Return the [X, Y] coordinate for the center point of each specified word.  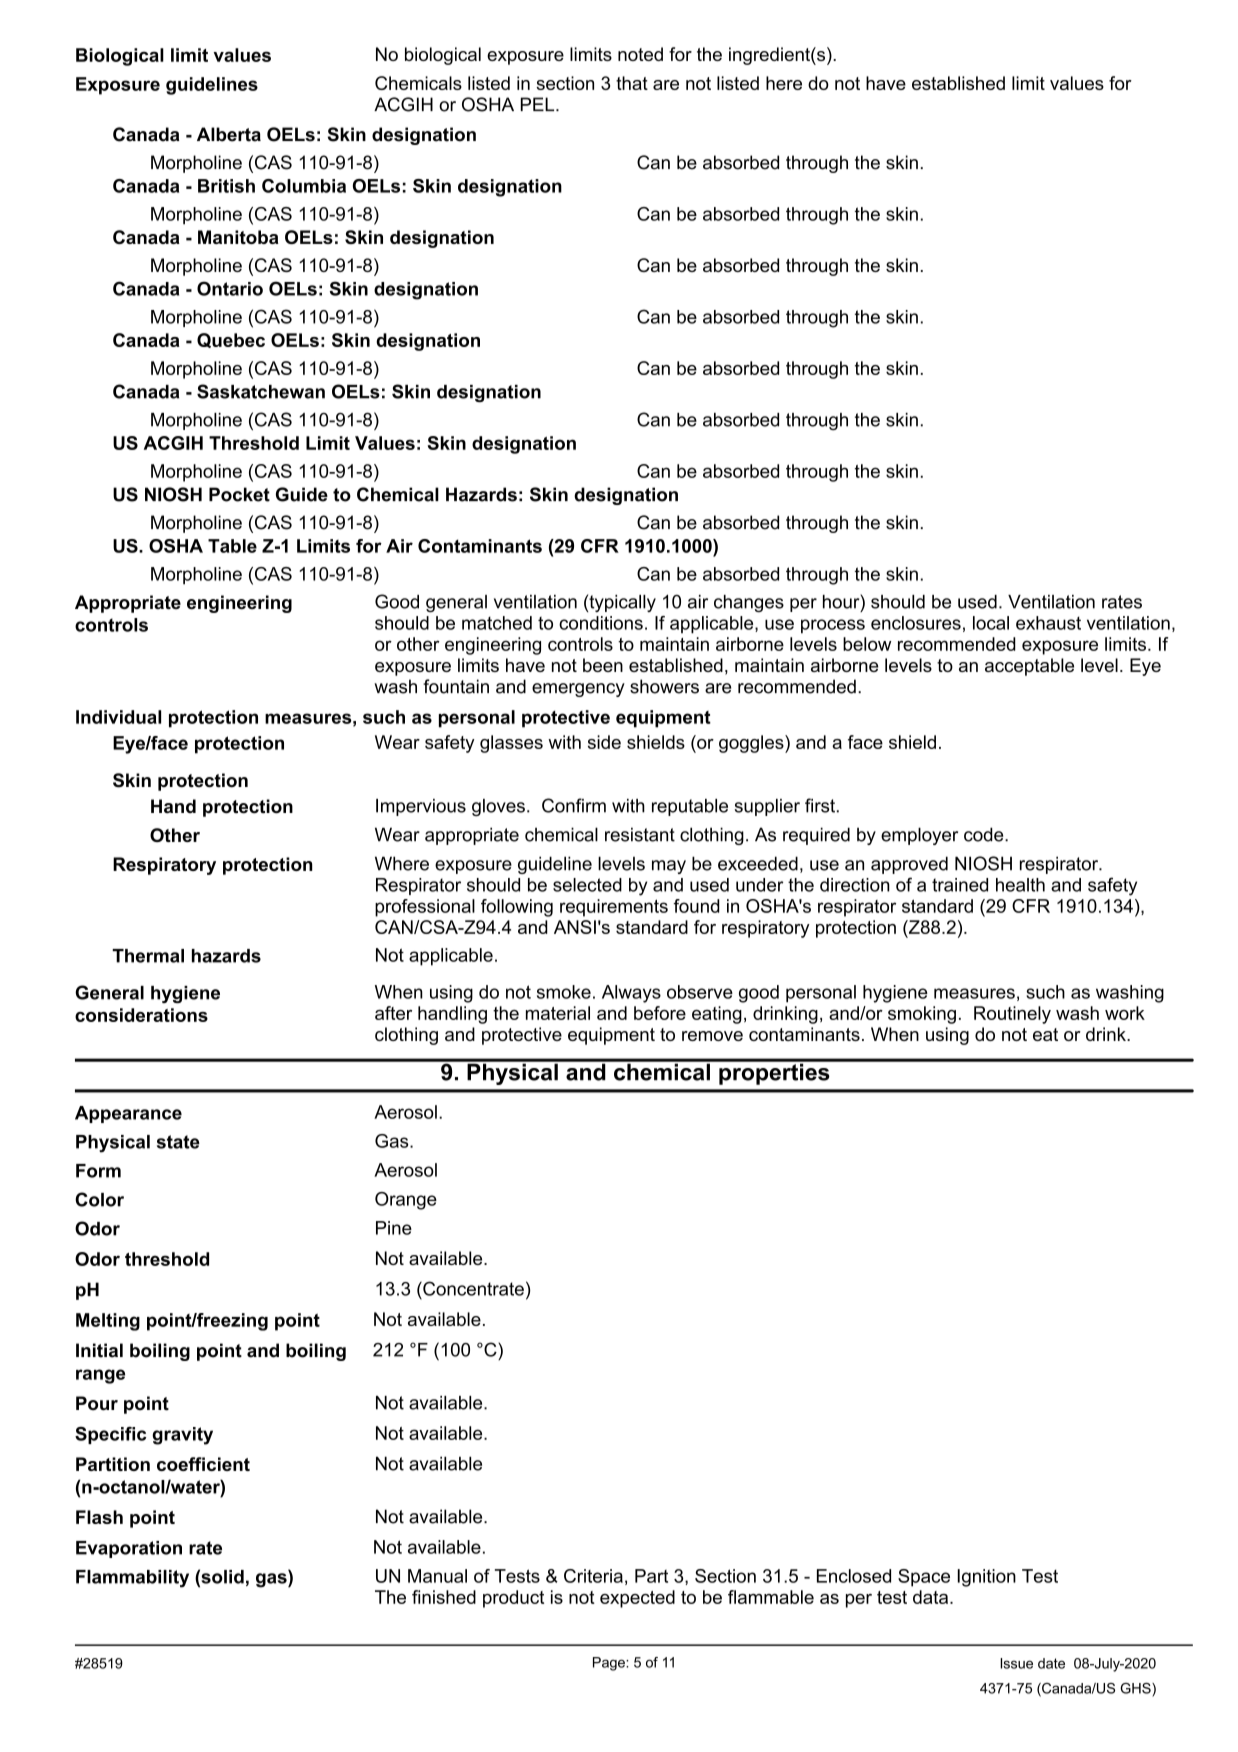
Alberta [229, 134]
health [1020, 885]
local [991, 623]
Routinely [1012, 1015]
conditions [601, 623]
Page [610, 1664]
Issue [1016, 1663]
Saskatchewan [261, 391]
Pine [394, 1228]
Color [99, 1199]
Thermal [148, 956]
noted [640, 54]
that [632, 83]
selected [587, 885]
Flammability [132, 1579]
